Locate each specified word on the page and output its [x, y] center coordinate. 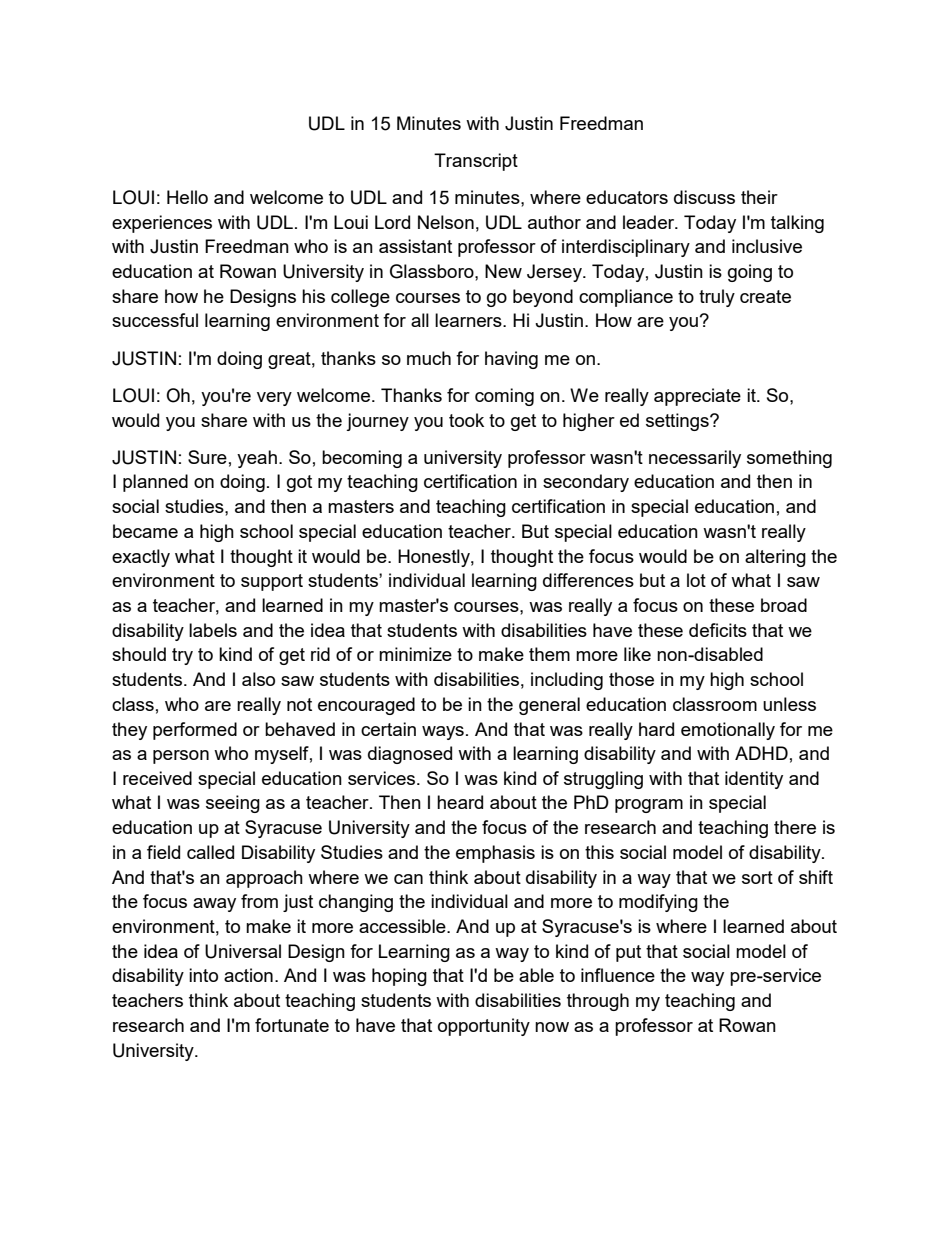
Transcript [476, 162]
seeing [233, 804]
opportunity [484, 1027]
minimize [415, 654]
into [203, 975]
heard [460, 802]
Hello [187, 197]
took [466, 420]
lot [696, 580]
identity [754, 780]
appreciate [697, 397]
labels [213, 630]
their [759, 197]
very [274, 399]
